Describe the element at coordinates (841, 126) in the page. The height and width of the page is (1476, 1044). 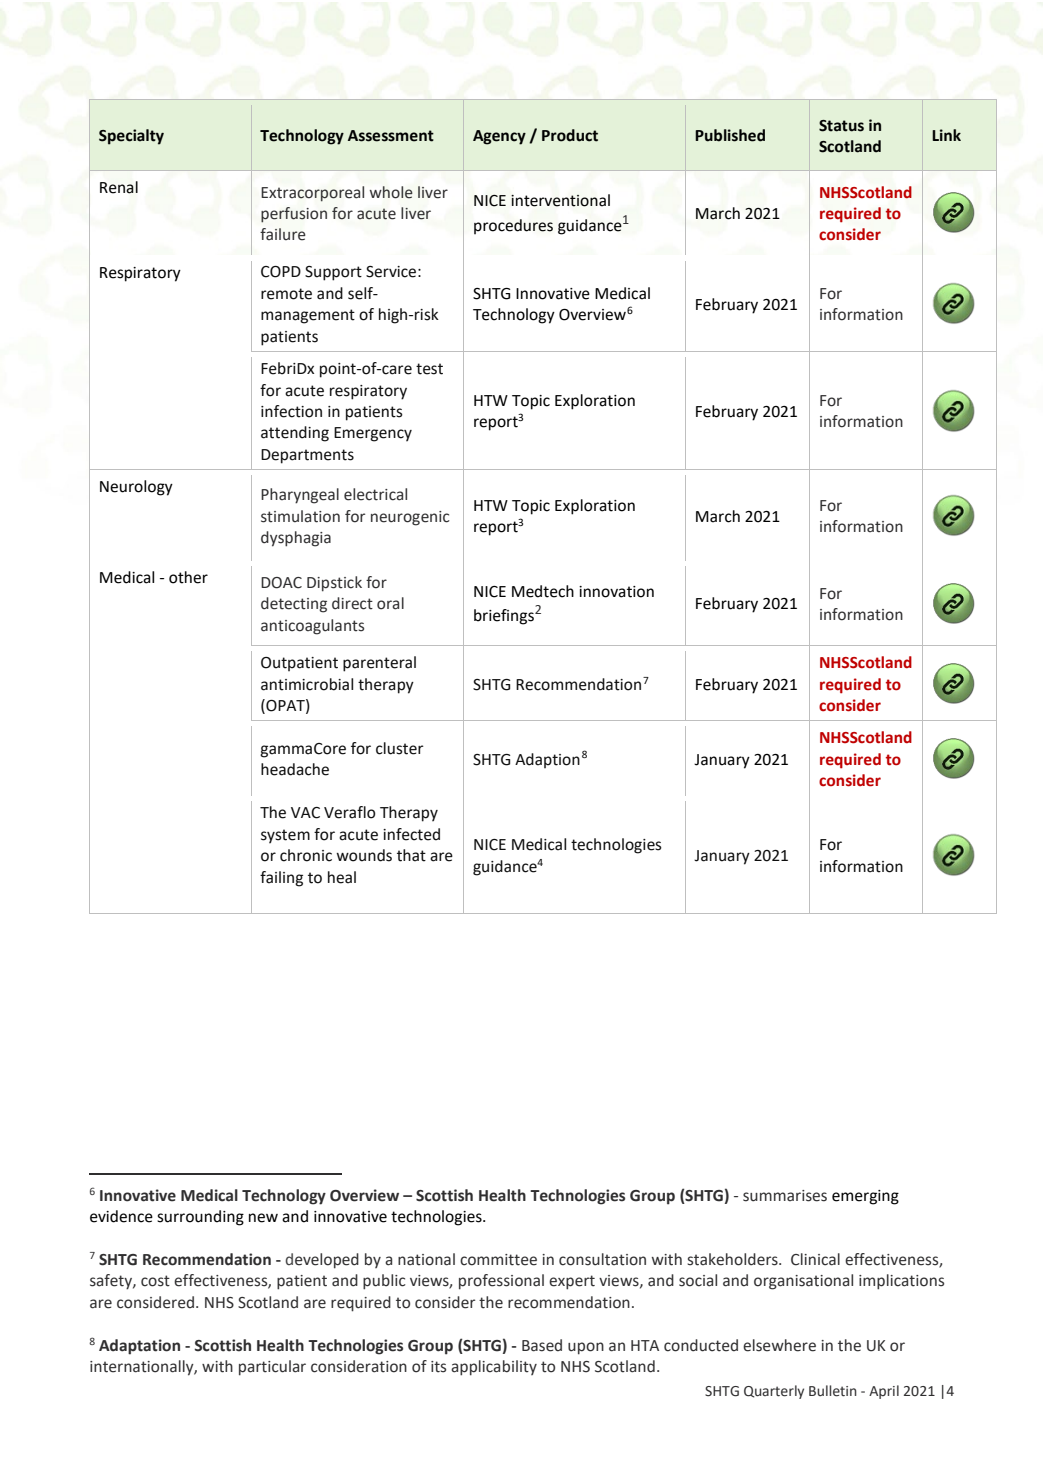
I see `Status` at that location.
